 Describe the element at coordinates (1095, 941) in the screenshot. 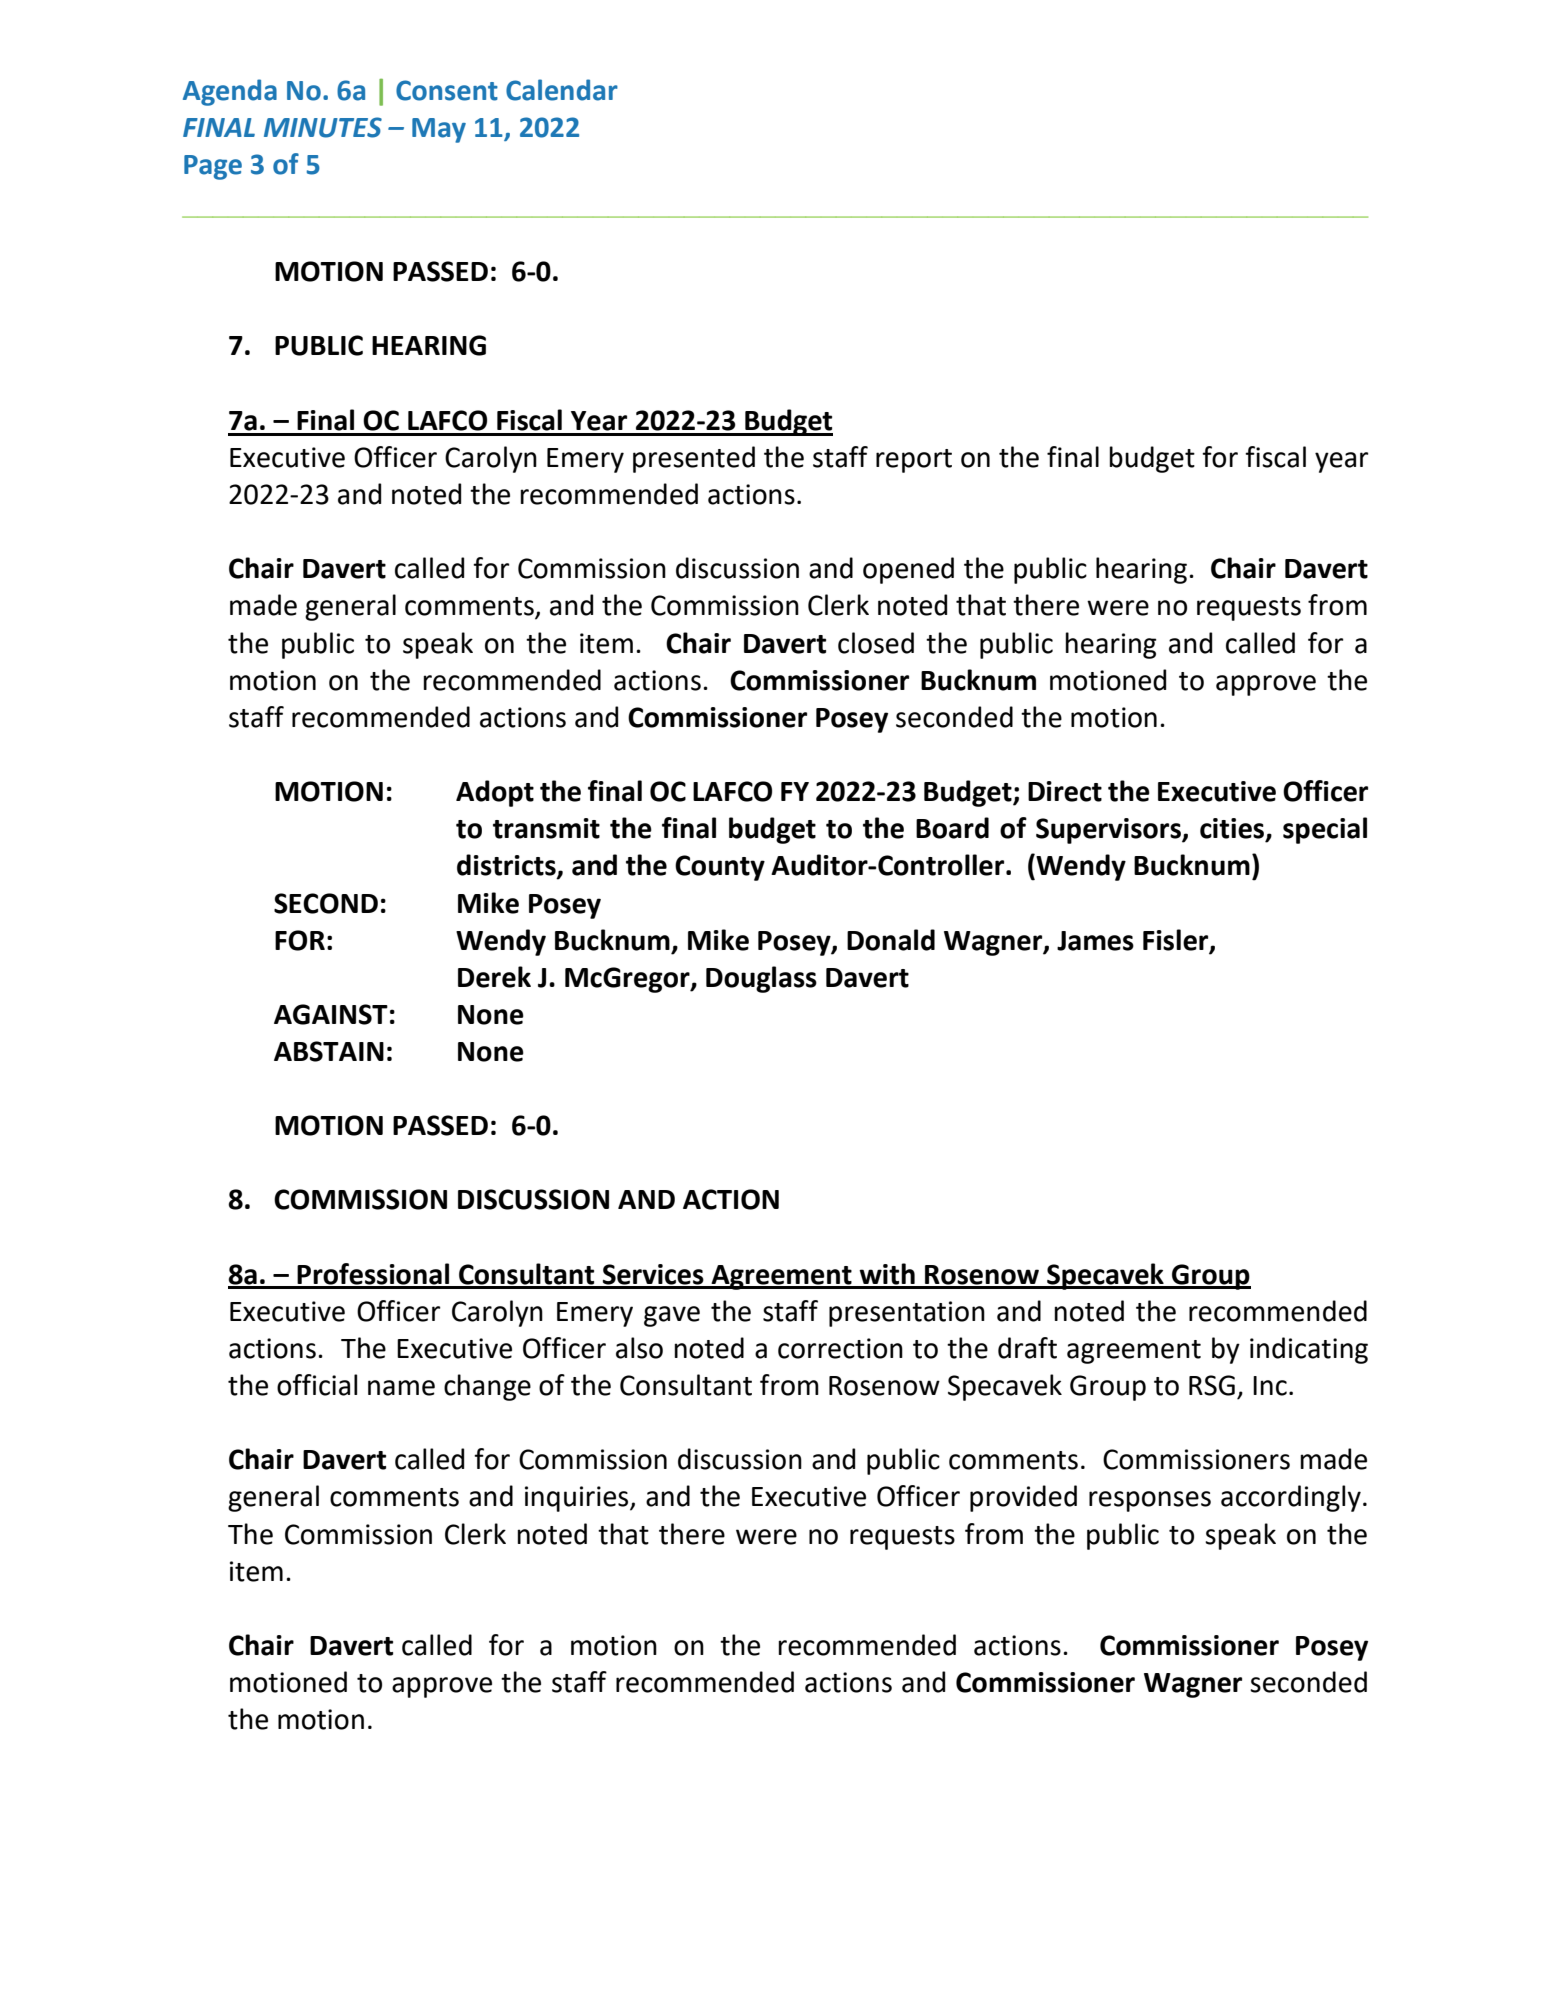

I see `James` at that location.
